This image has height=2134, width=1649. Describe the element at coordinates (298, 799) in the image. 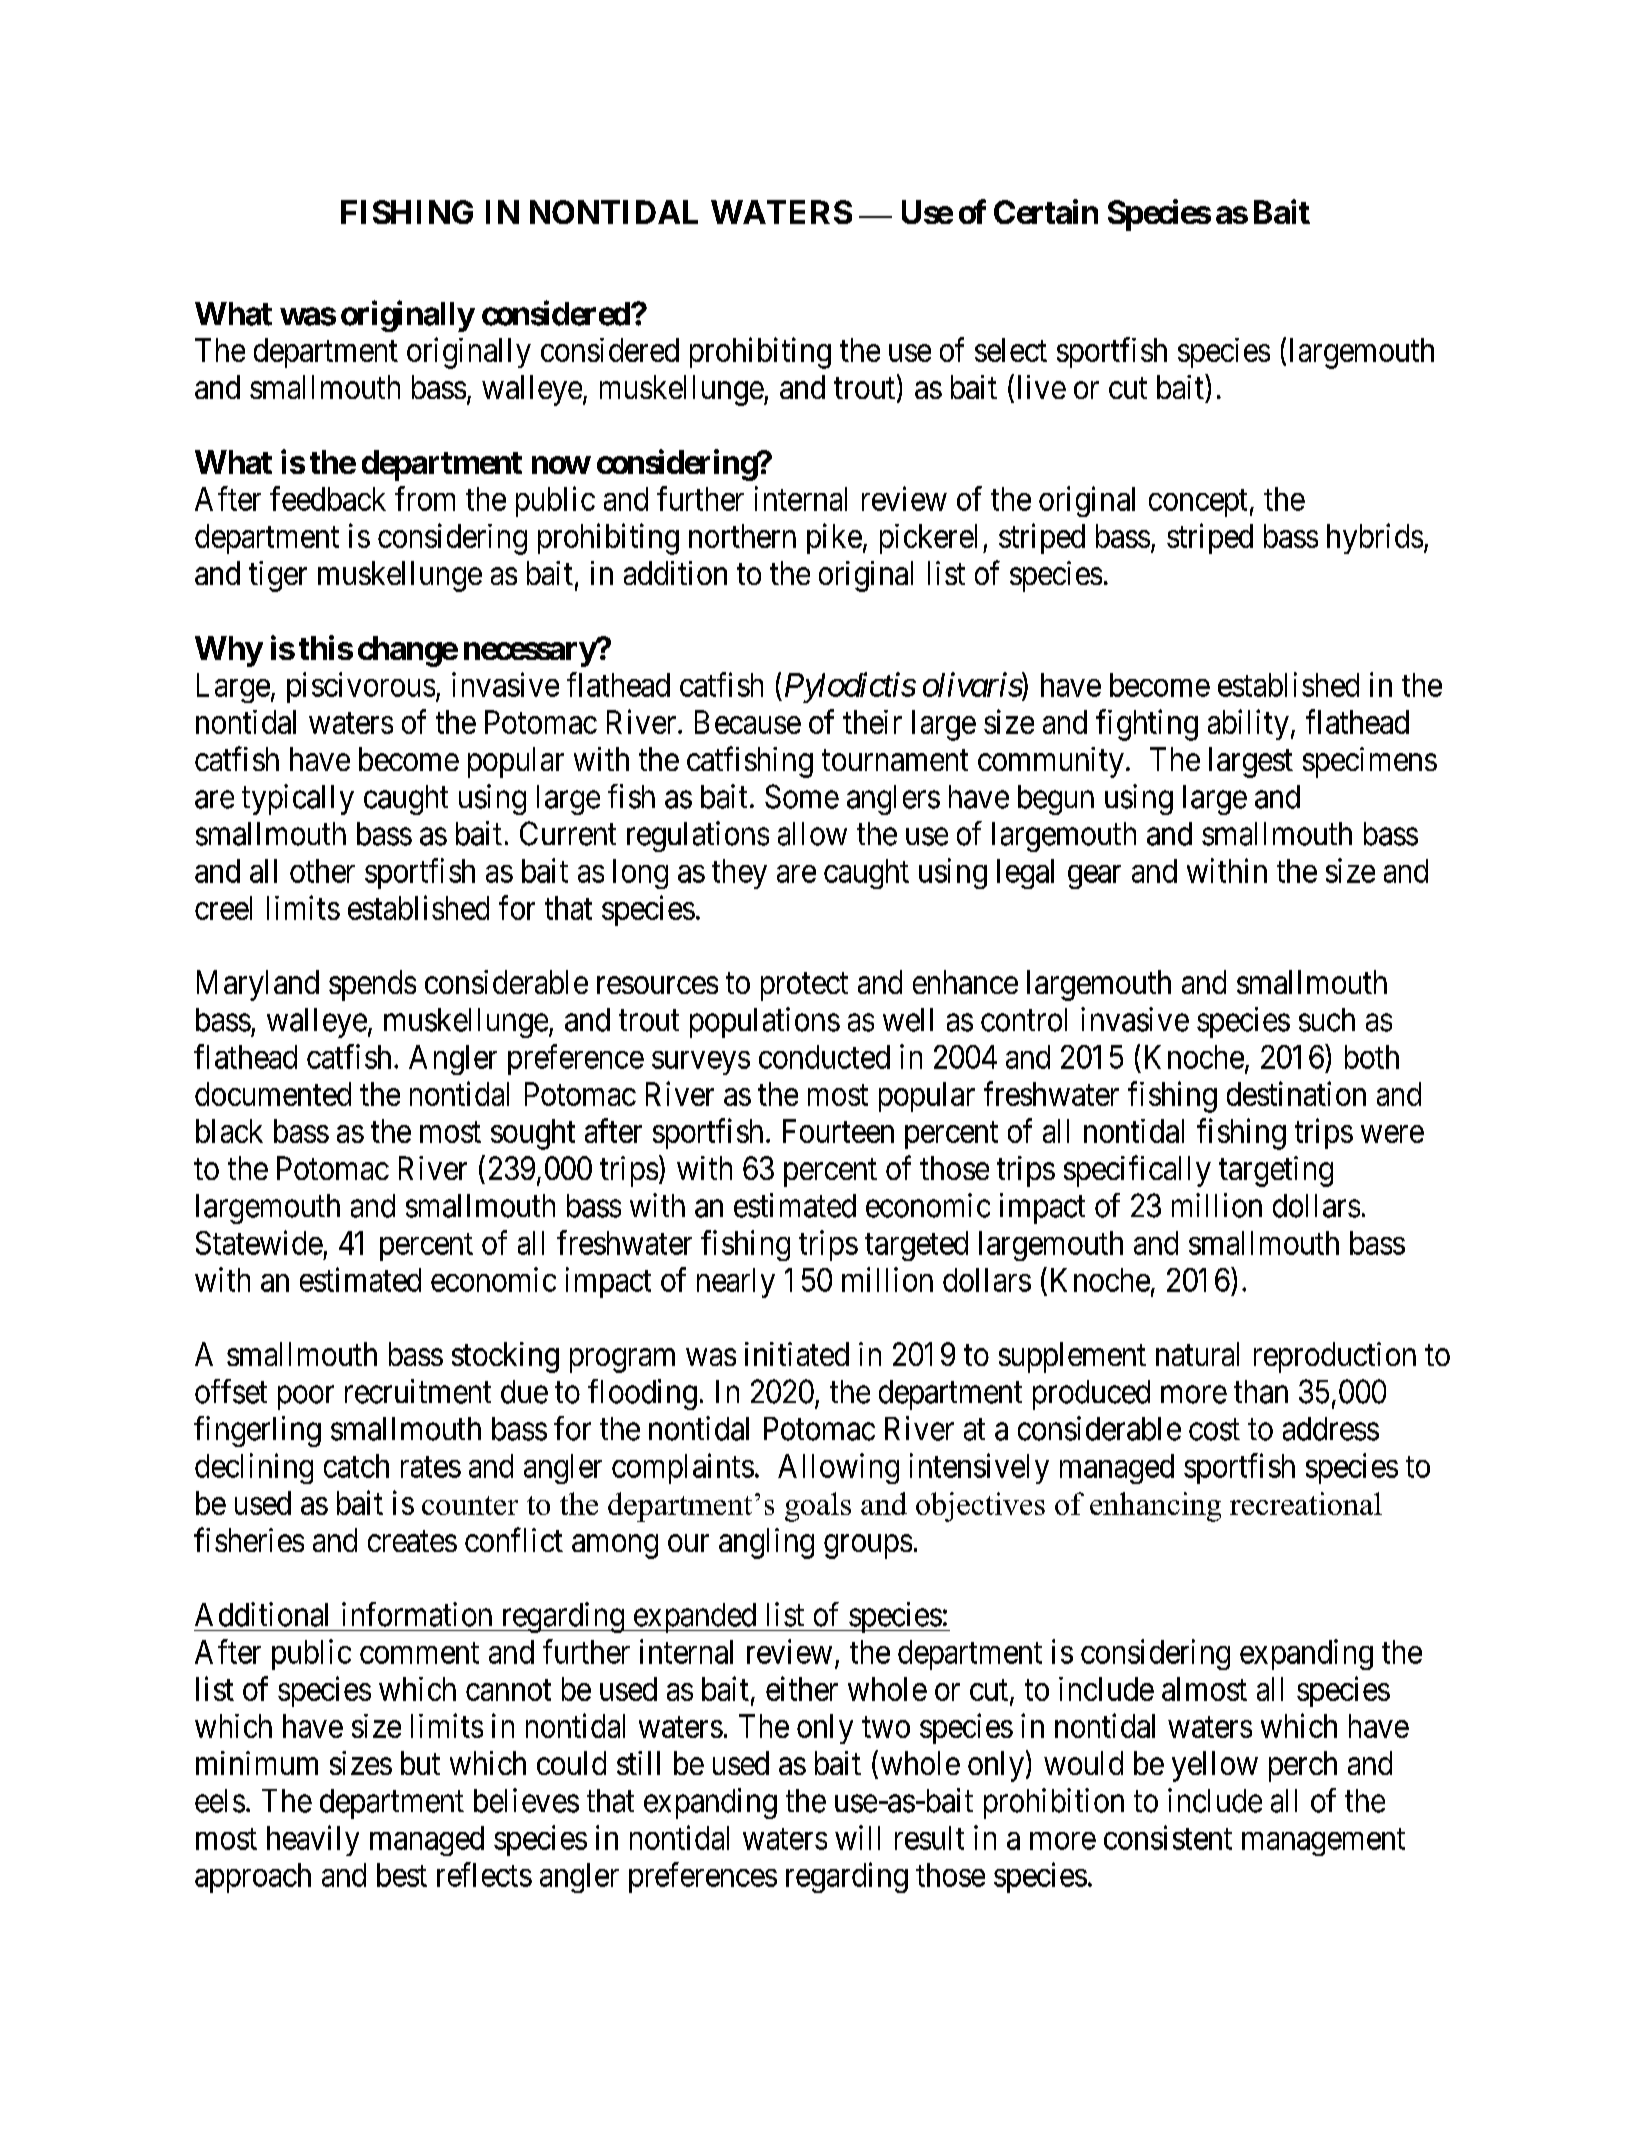

I see `typically` at that location.
